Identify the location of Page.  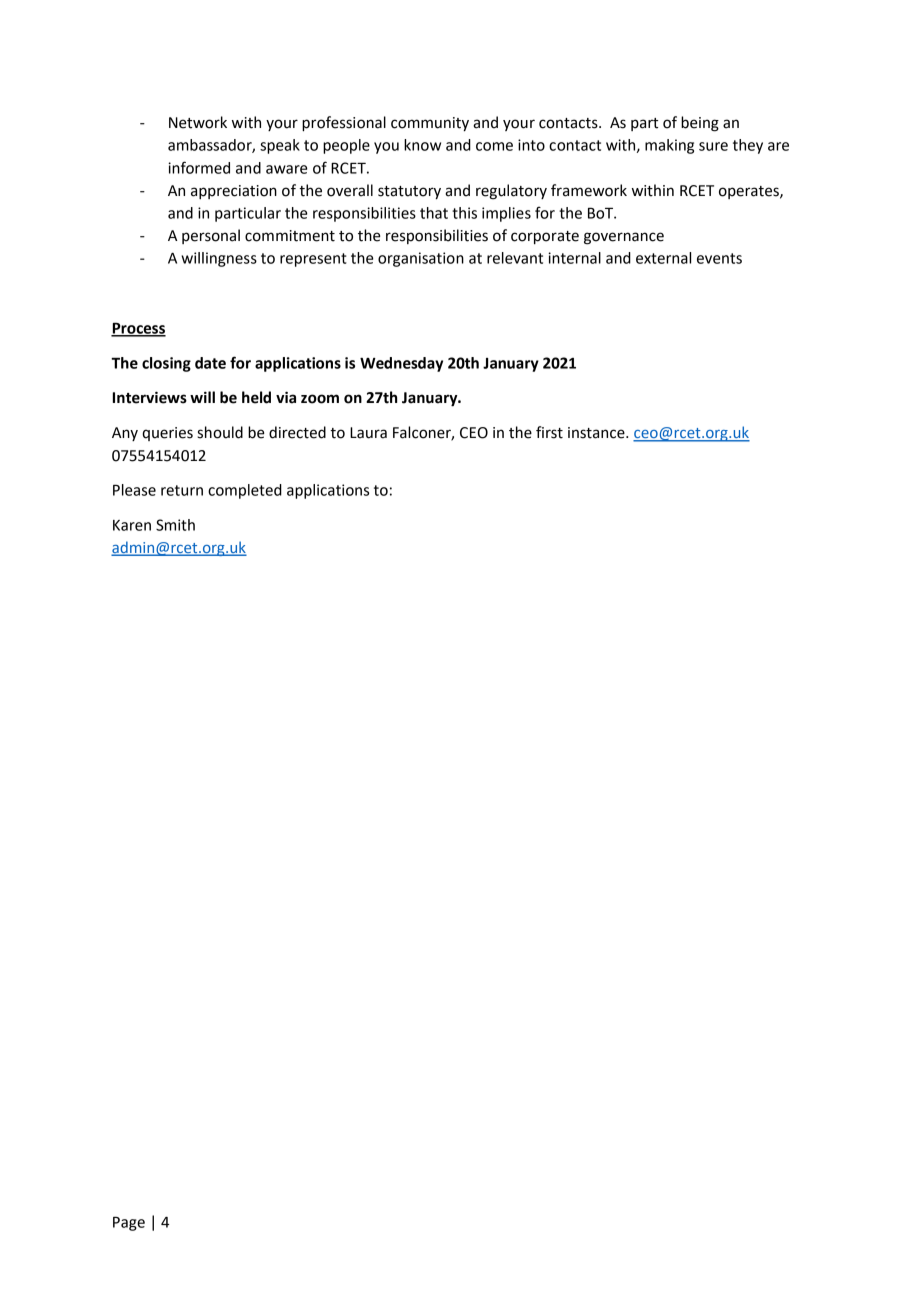
(129, 1223).
